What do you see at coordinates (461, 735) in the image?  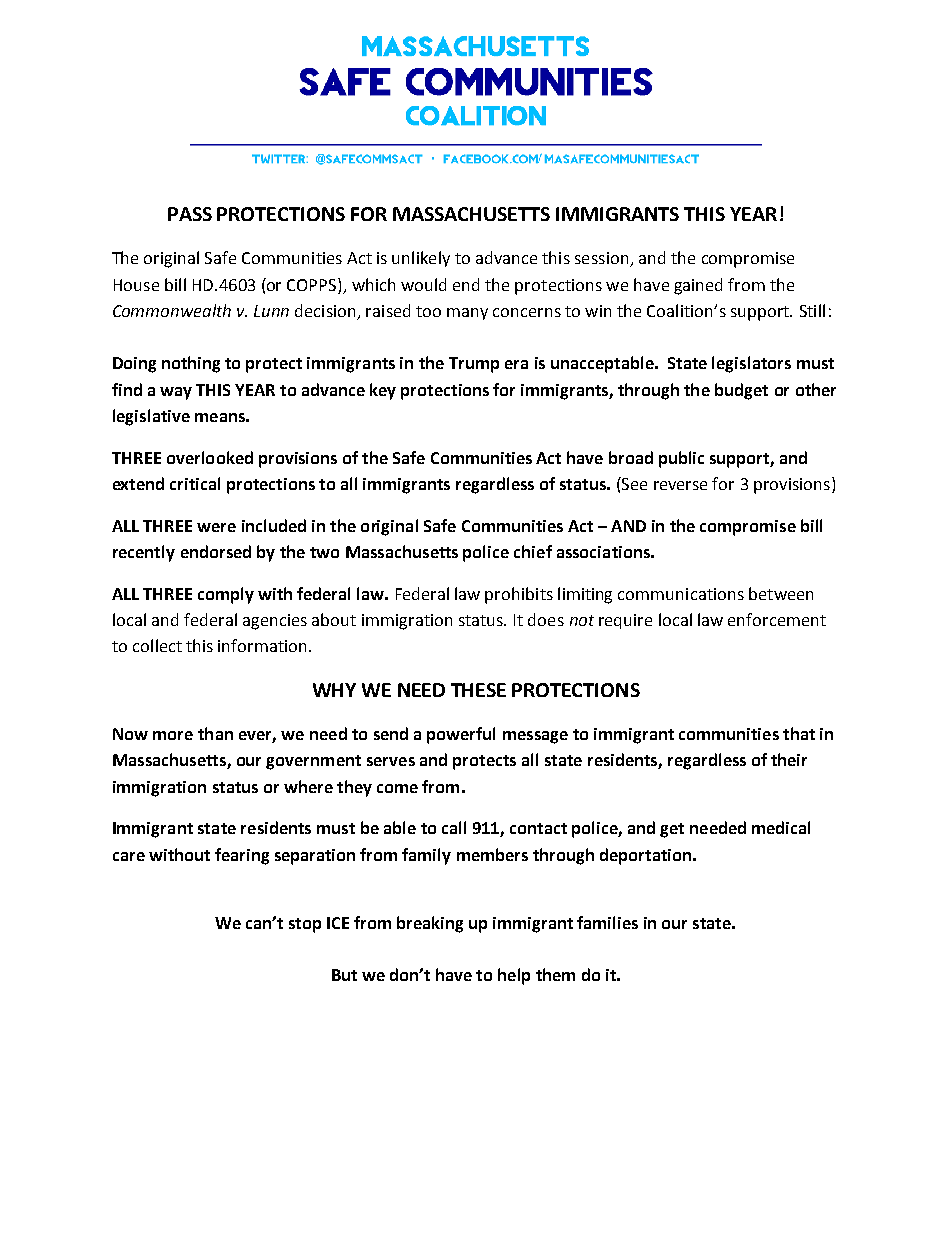 I see `powerful` at bounding box center [461, 735].
